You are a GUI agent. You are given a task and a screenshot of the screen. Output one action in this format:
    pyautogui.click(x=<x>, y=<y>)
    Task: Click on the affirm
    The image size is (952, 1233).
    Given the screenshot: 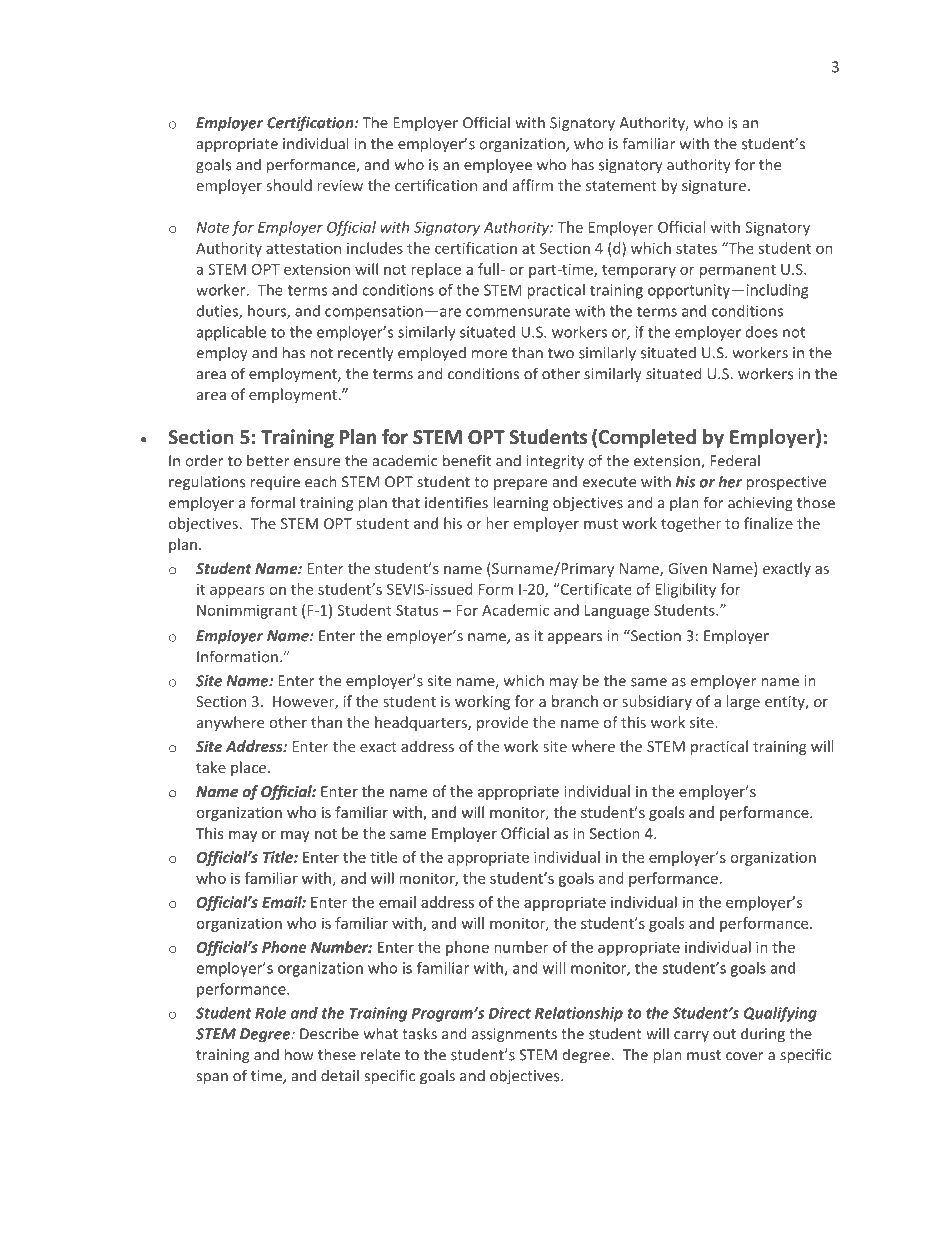 What is the action you would take?
    pyautogui.click(x=533, y=185)
